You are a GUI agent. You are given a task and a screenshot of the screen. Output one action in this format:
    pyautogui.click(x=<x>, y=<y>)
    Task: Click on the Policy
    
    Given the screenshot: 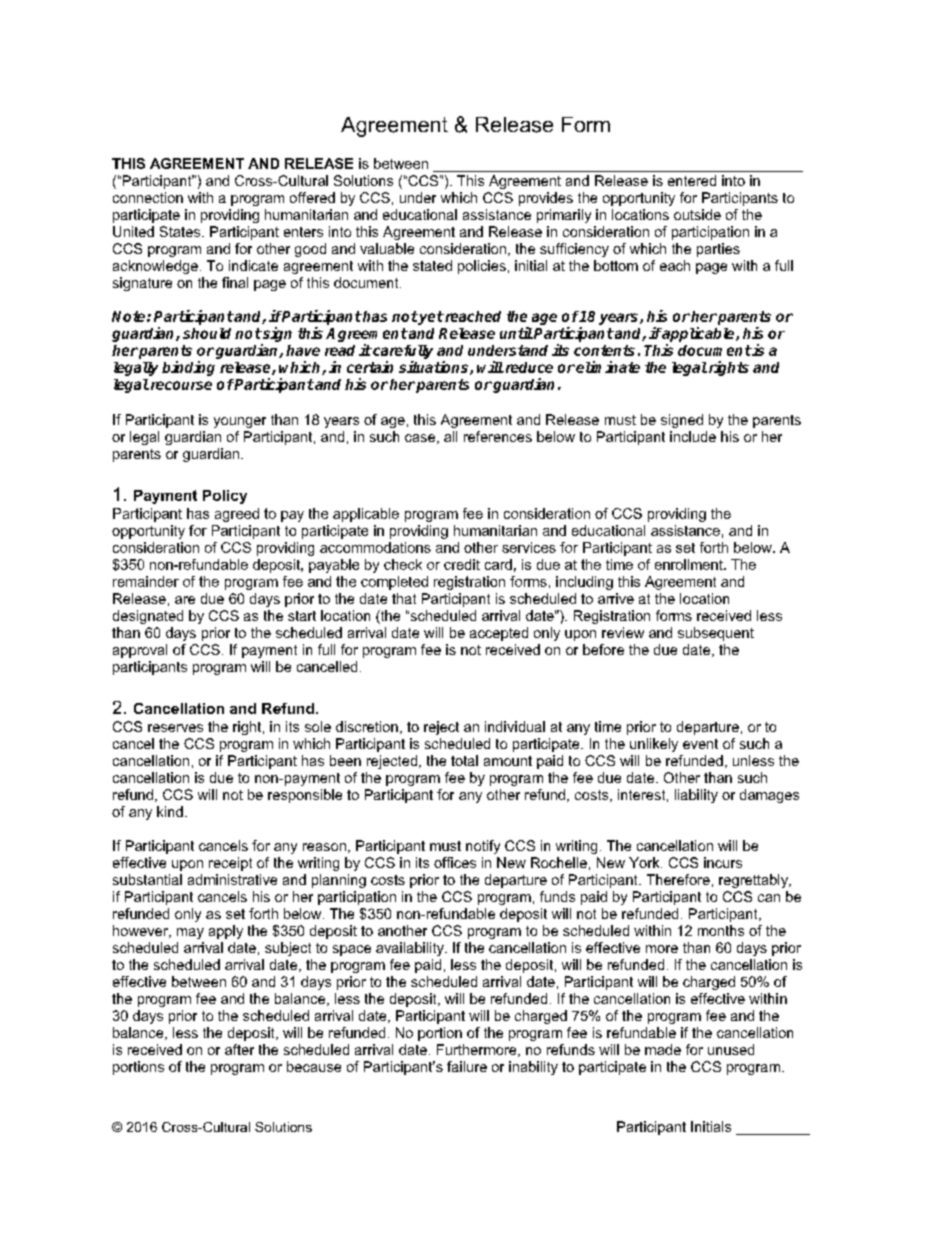 What is the action you would take?
    pyautogui.click(x=225, y=497)
